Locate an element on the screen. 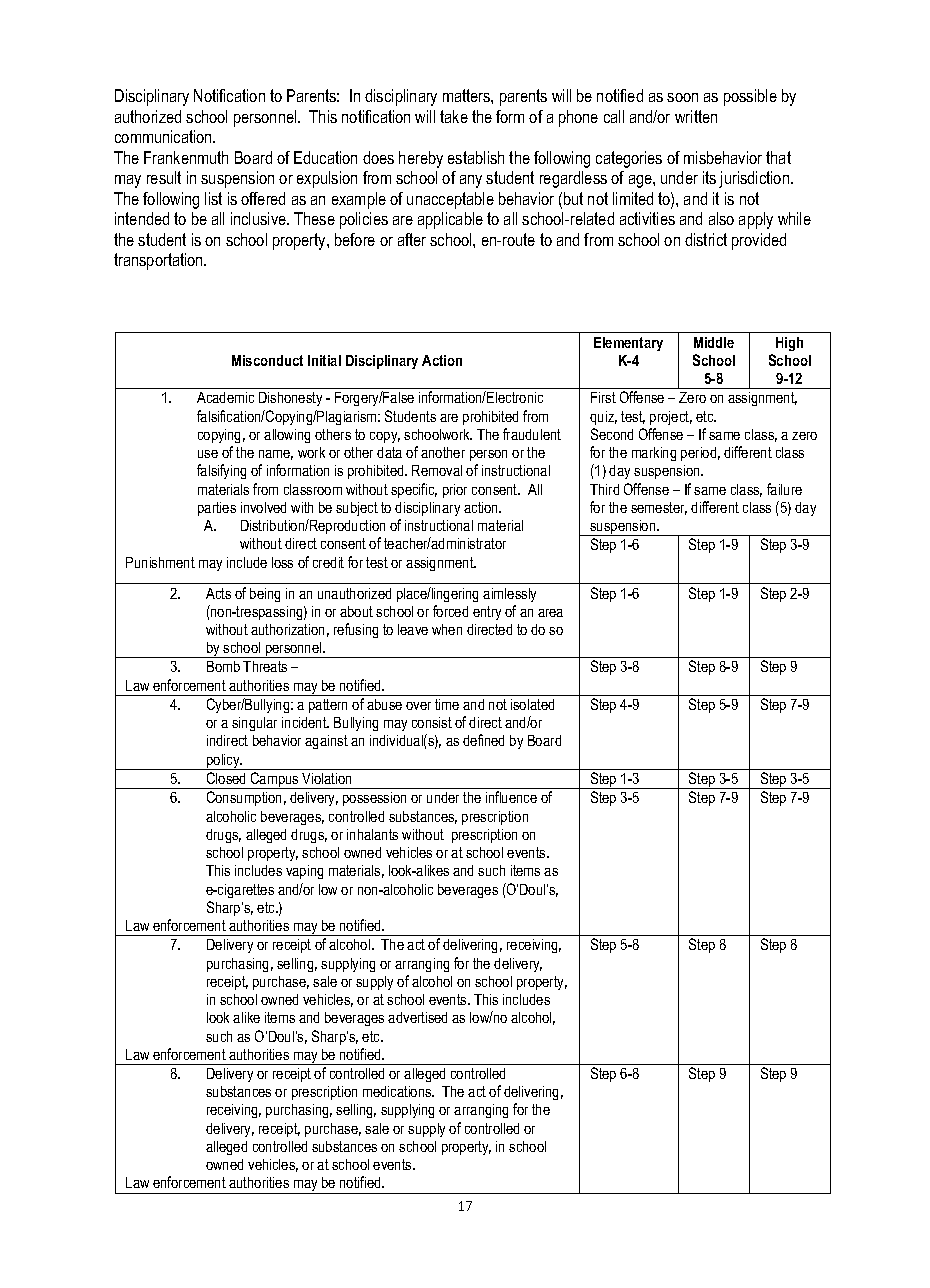 The image size is (930, 1288). take is located at coordinates (454, 116).
